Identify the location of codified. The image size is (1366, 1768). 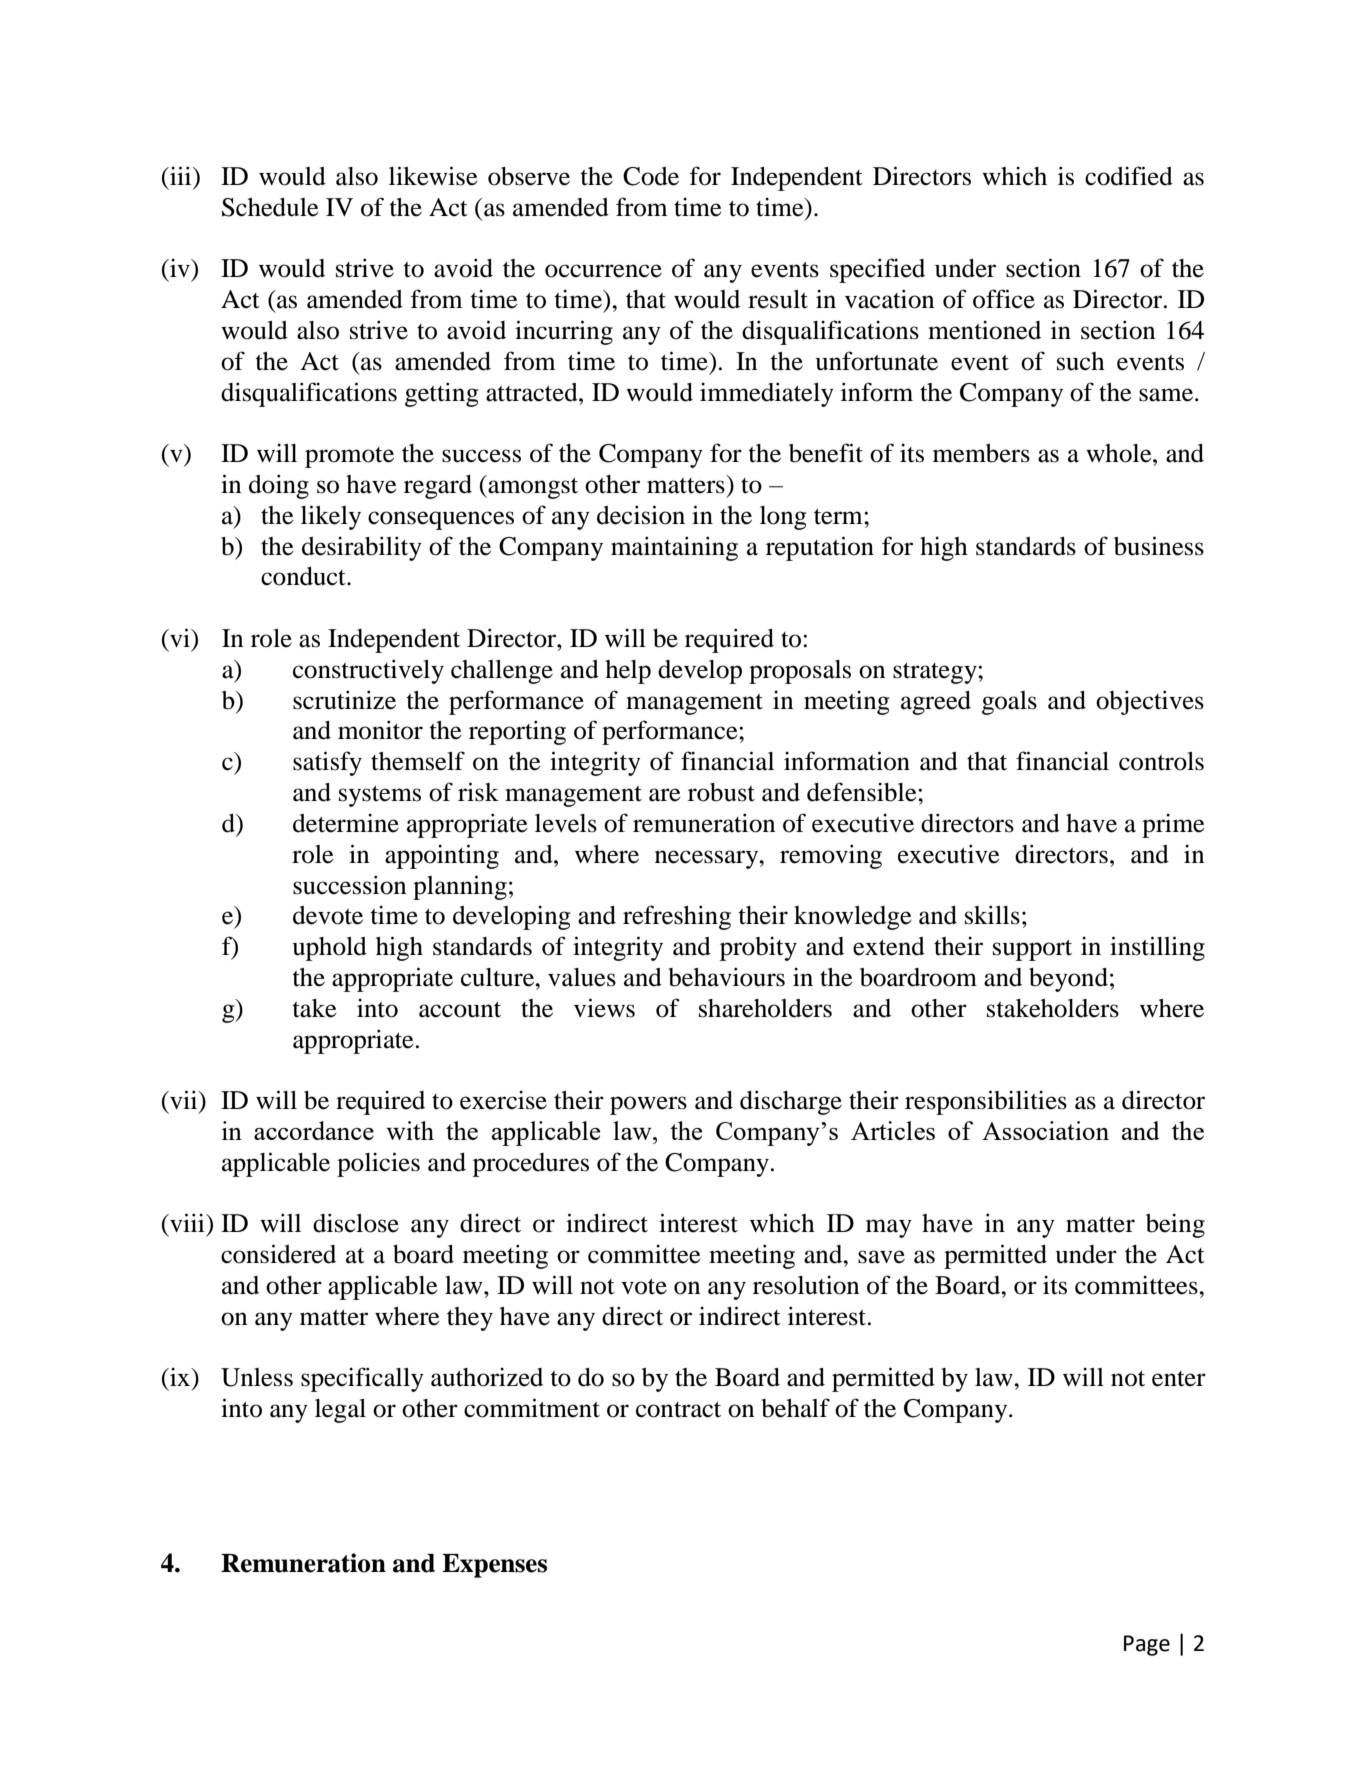
(1129, 176).
